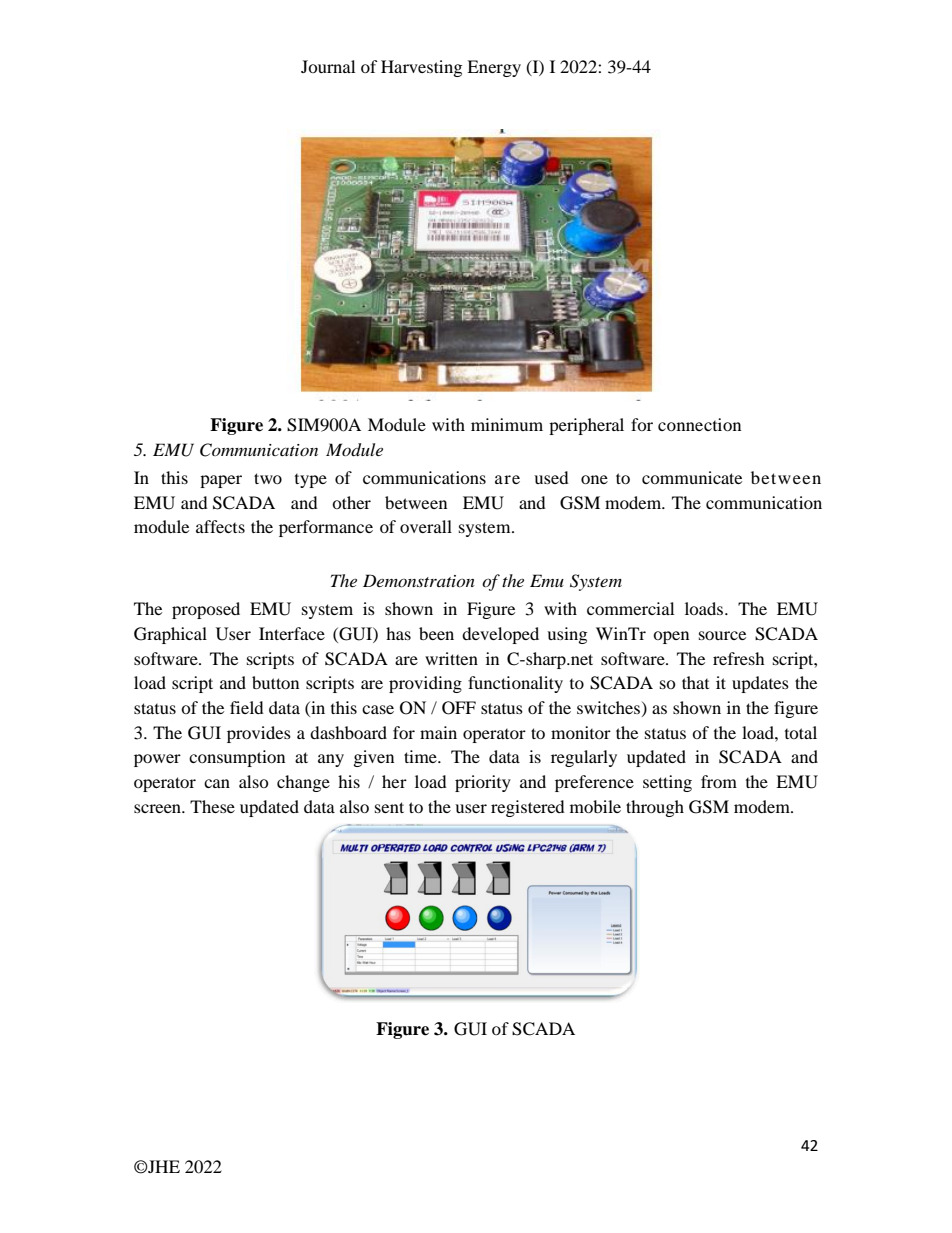 The width and height of the screenshot is (952, 1233). I want to click on connection, so click(699, 424).
